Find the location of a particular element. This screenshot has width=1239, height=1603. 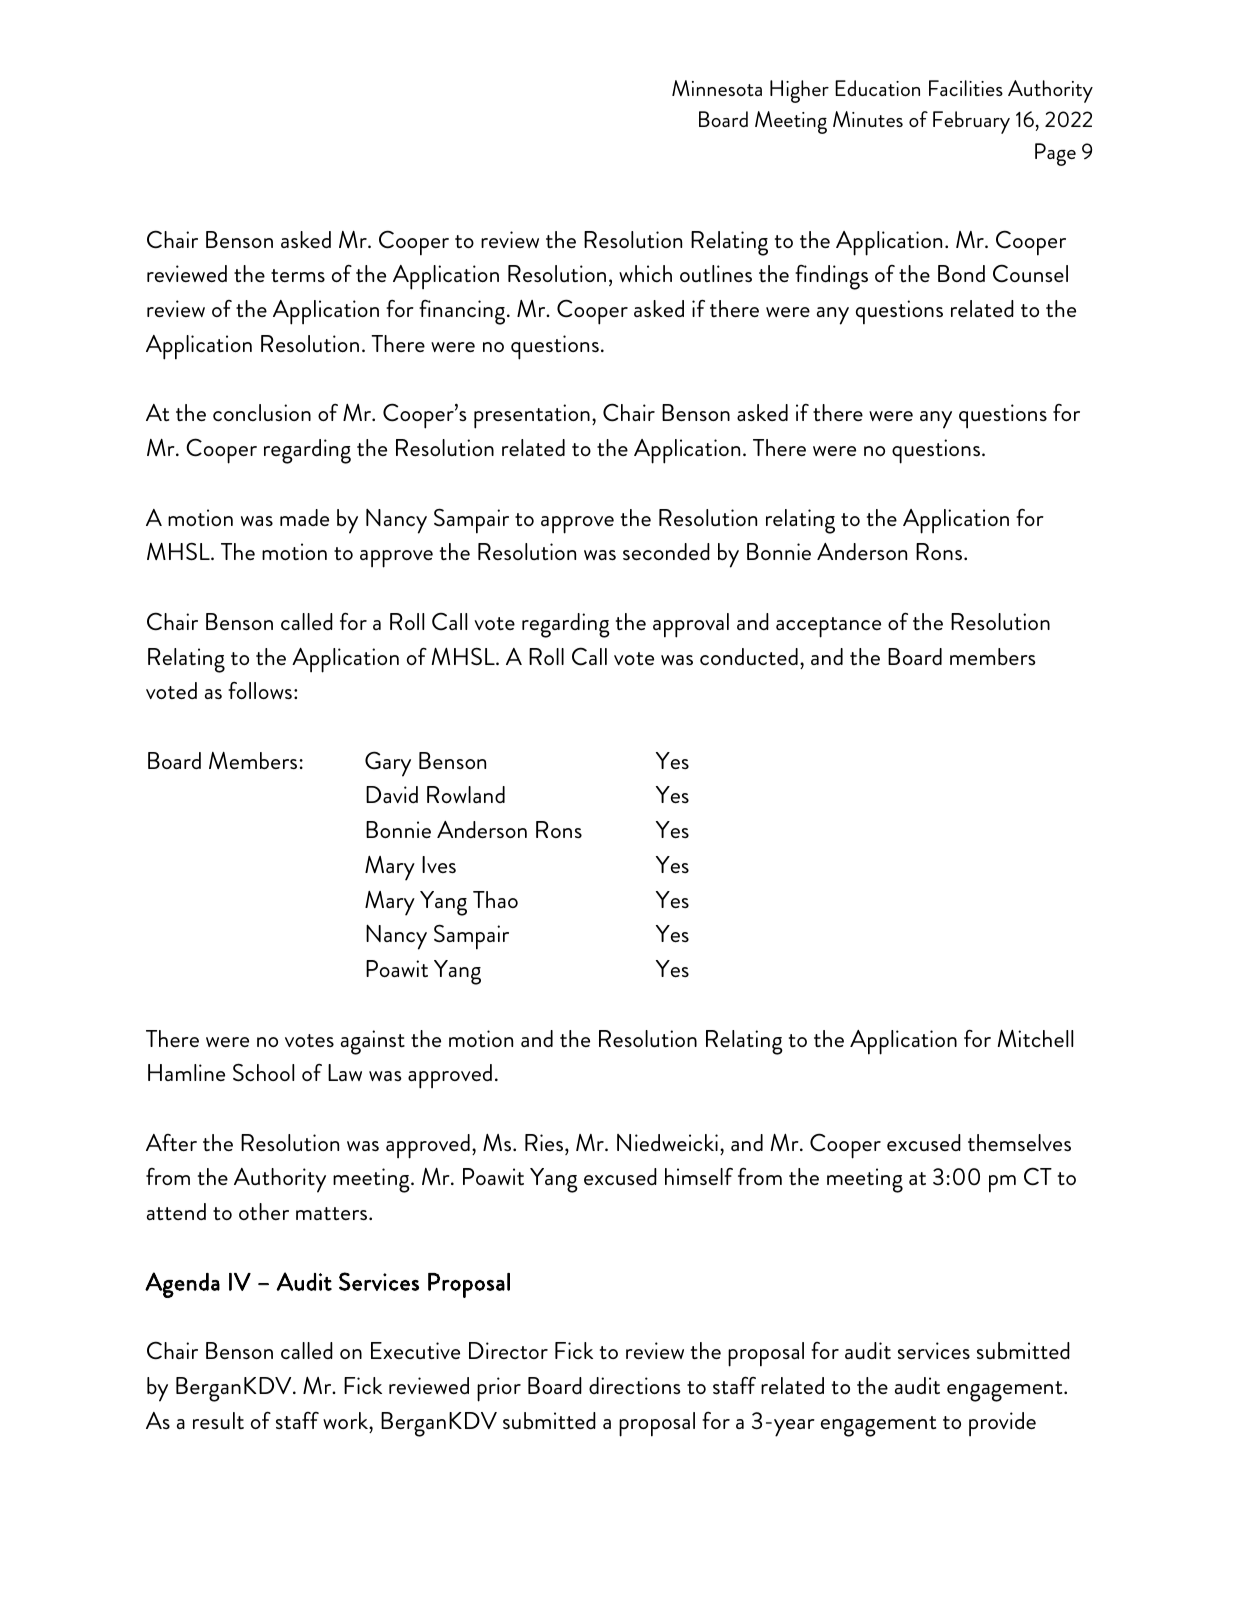

Mitchell is located at coordinates (1035, 1038).
